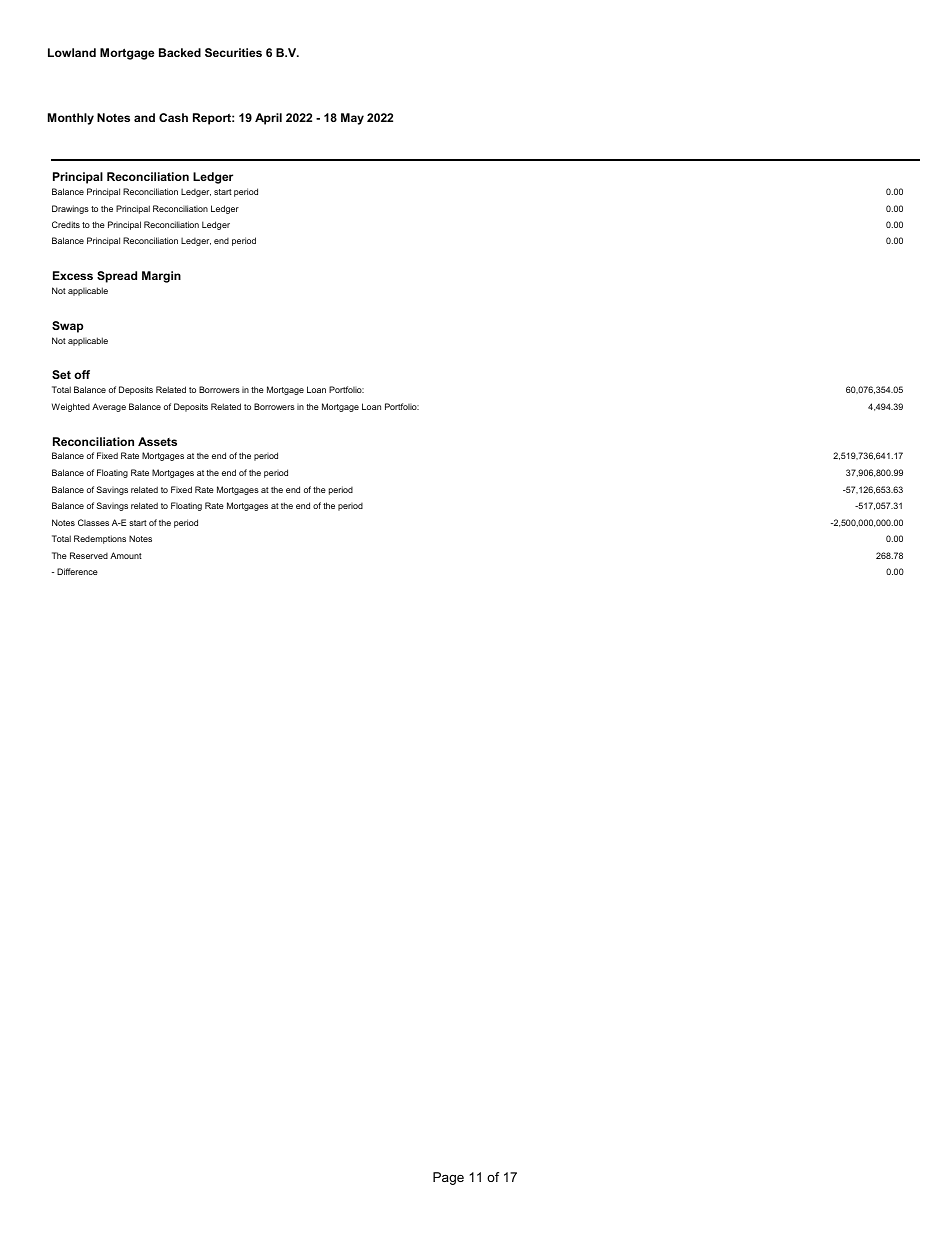  What do you see at coordinates (157, 441) in the screenshot?
I see `Assets` at bounding box center [157, 441].
